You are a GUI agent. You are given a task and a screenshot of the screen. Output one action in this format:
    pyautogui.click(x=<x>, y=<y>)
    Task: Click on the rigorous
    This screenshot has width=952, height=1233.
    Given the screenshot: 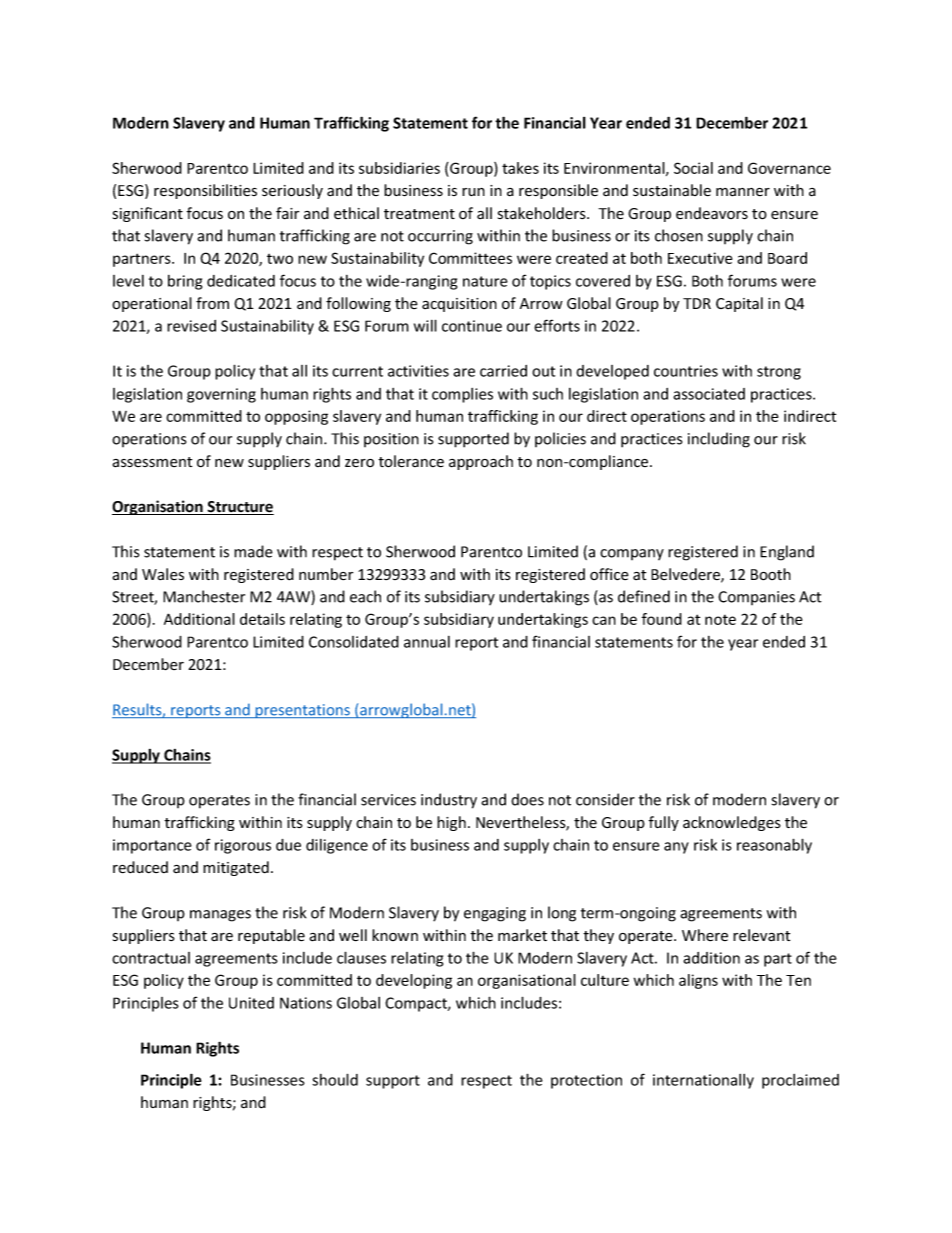 What is the action you would take?
    pyautogui.click(x=243, y=846)
